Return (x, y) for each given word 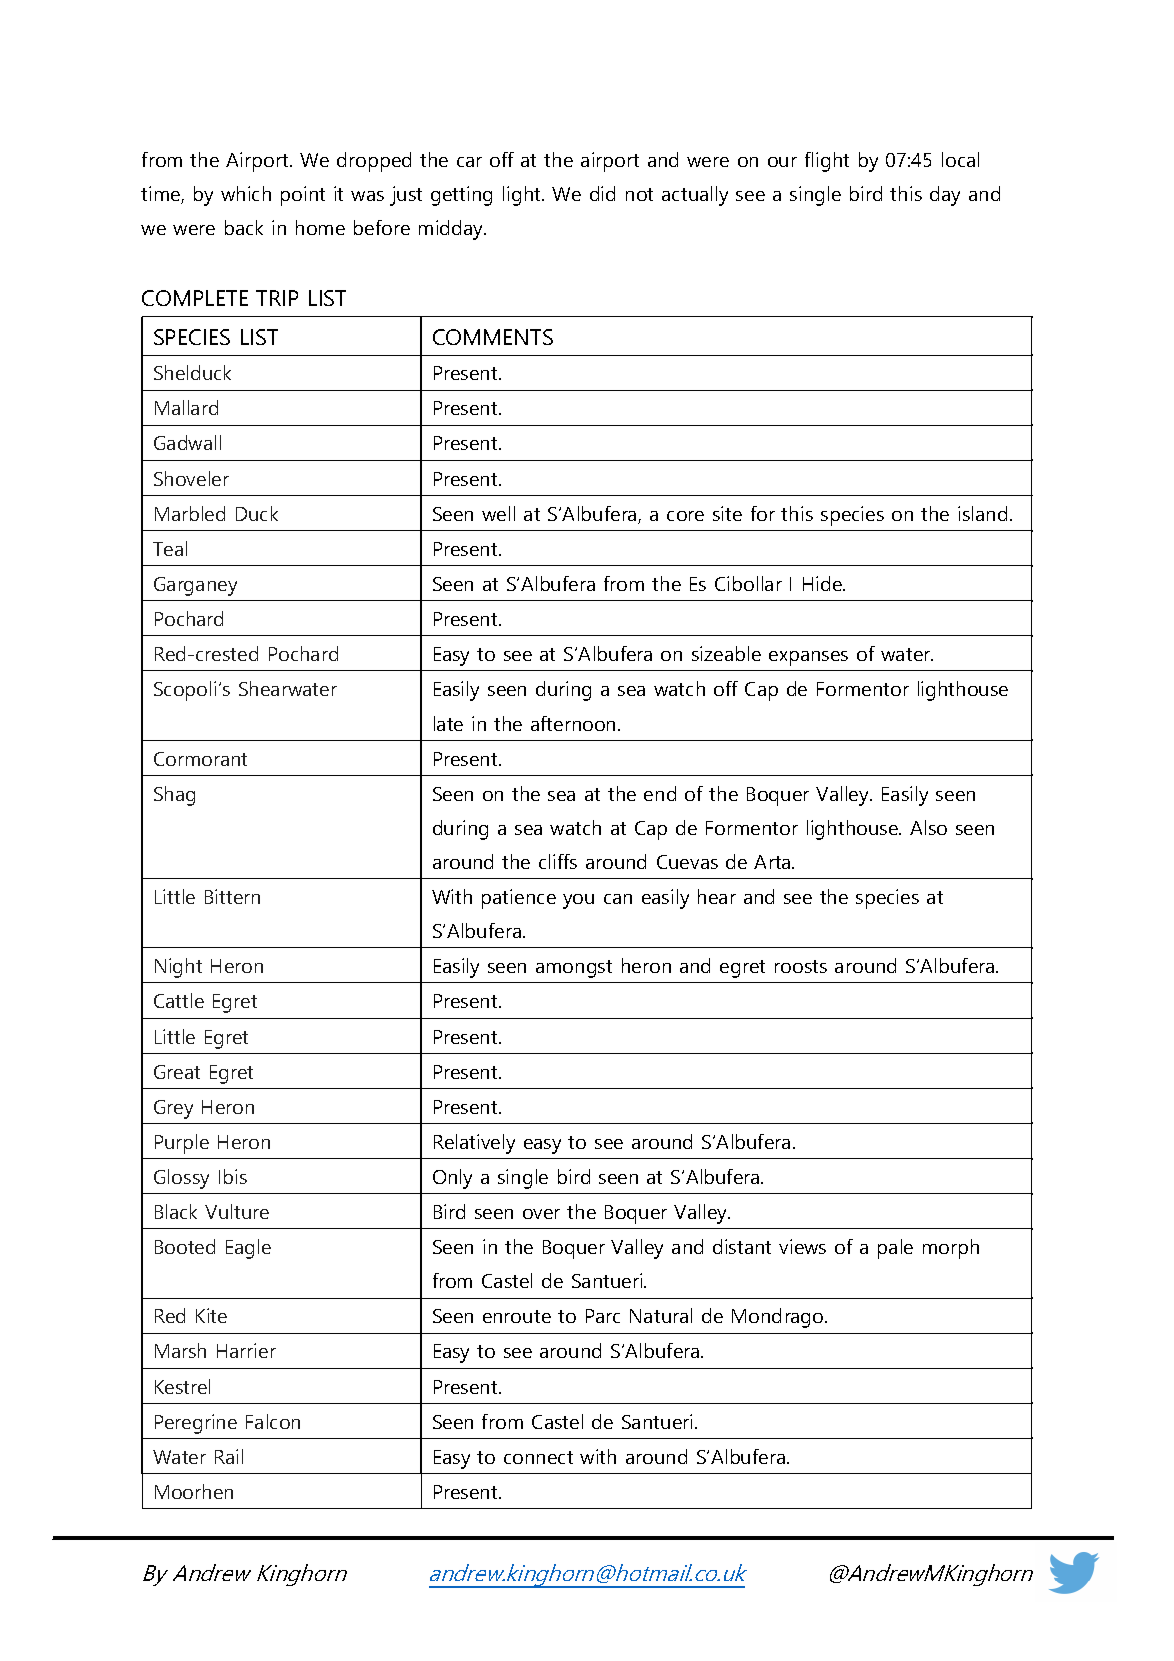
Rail (229, 1456)
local (960, 159)
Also (928, 827)
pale (895, 1249)
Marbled (190, 513)
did (602, 193)
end (660, 793)
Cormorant (200, 759)
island (982, 513)
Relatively (474, 1144)
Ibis (233, 1176)
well (498, 513)
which (246, 193)
